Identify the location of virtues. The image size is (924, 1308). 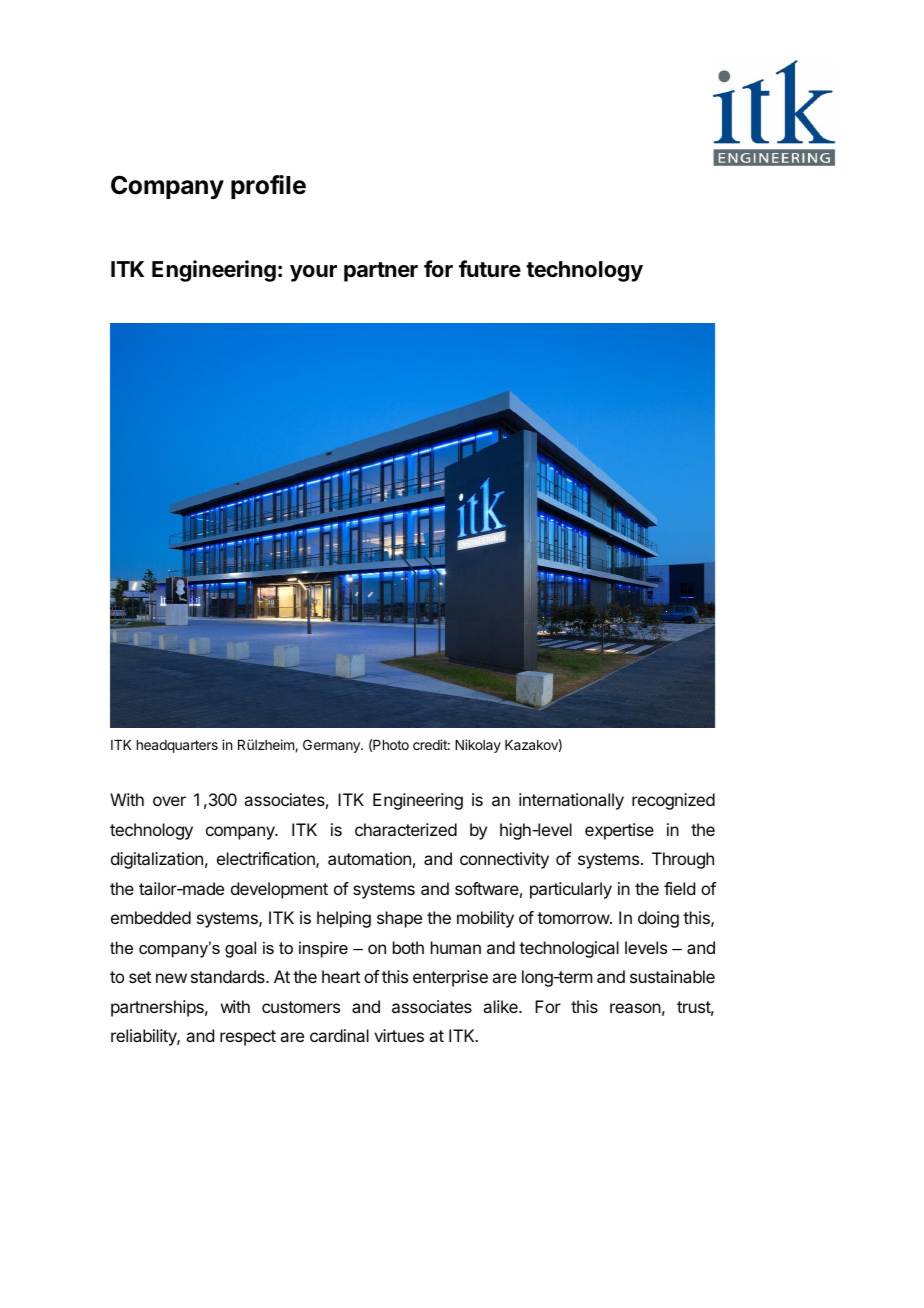
(399, 1035).
